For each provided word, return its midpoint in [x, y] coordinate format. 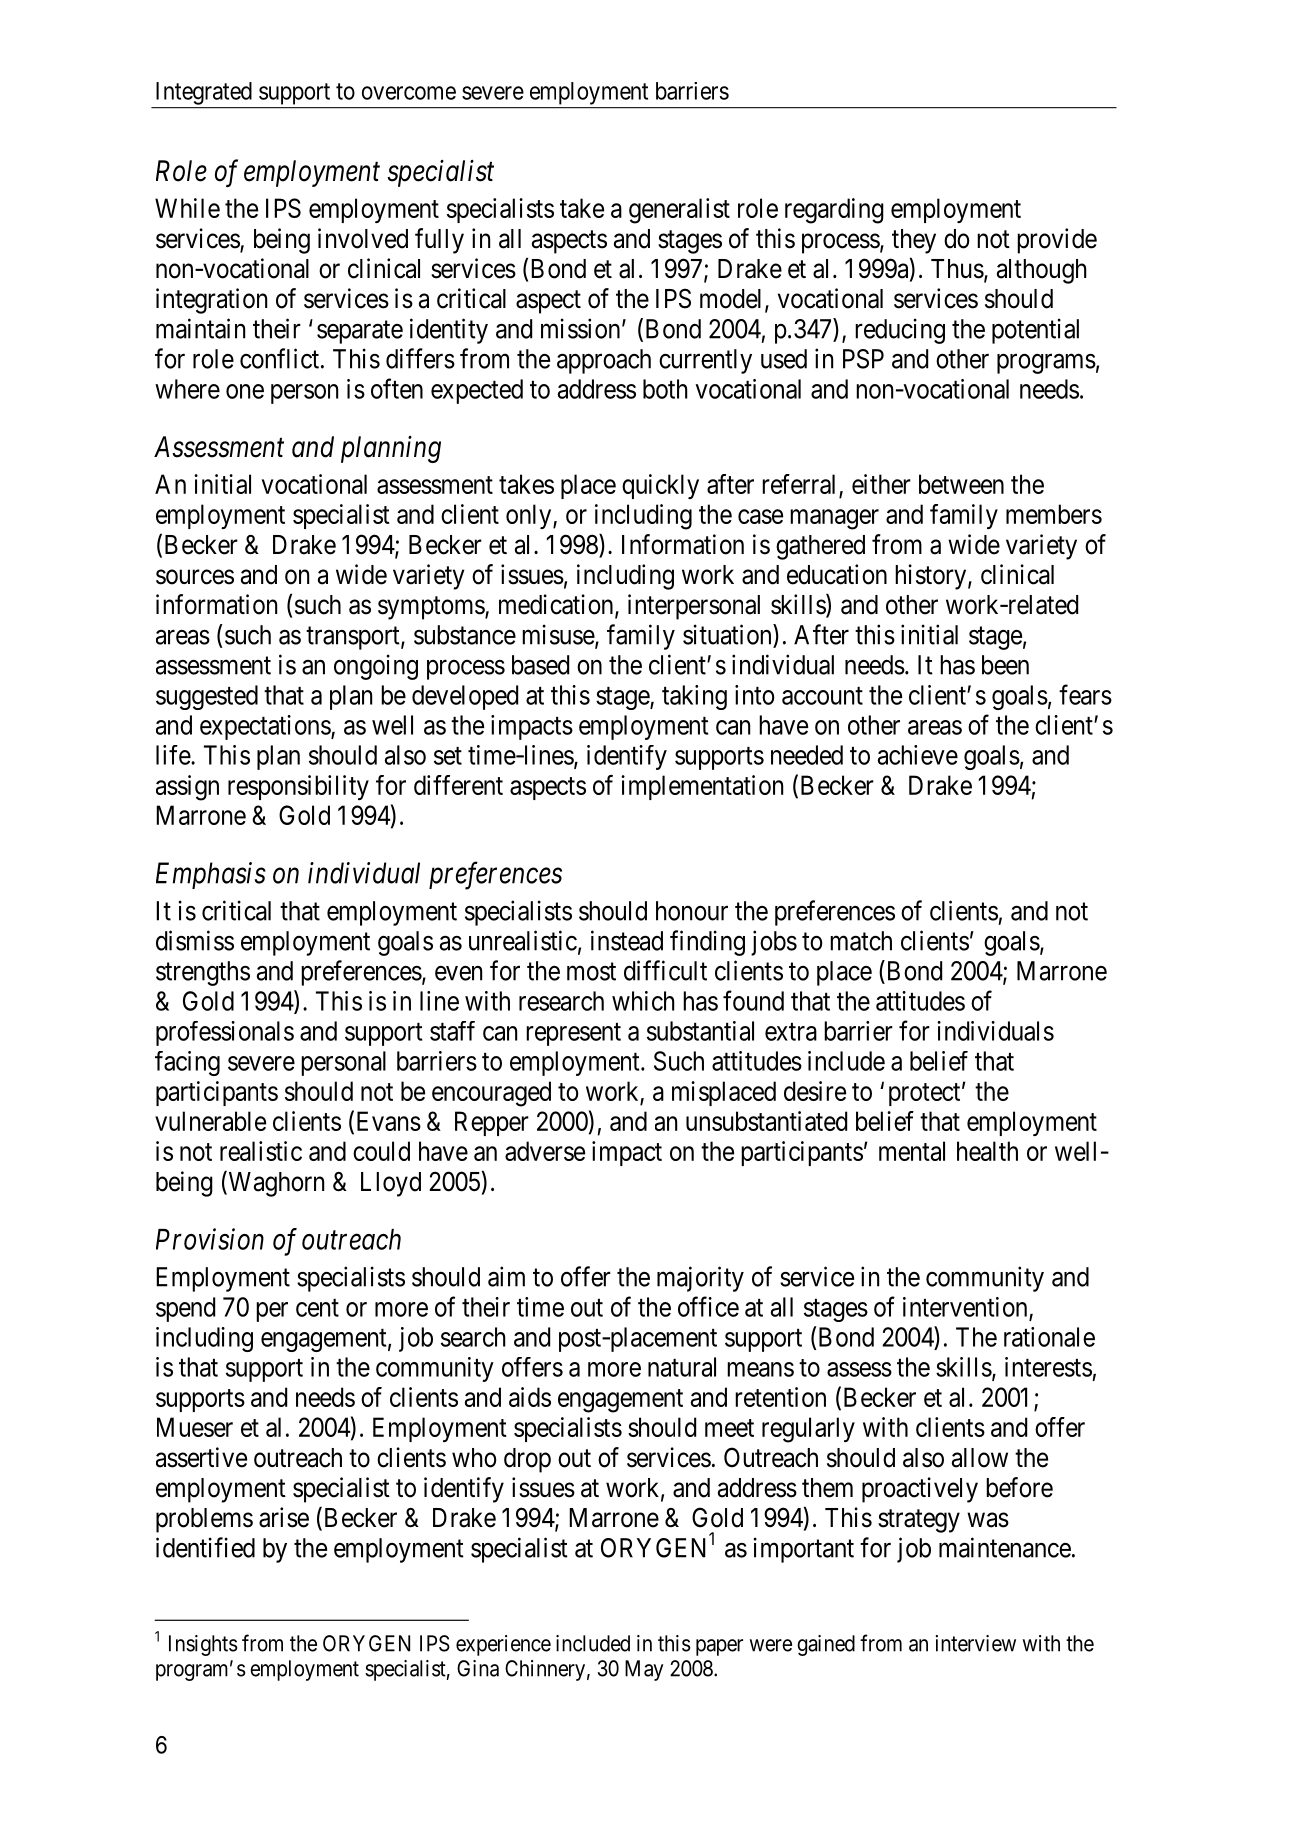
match [861, 941]
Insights [203, 1645]
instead [627, 940]
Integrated [204, 93]
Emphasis [211, 875]
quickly [660, 486]
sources [195, 577]
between [961, 484]
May [644, 1670]
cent [317, 1308]
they [914, 241]
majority [700, 1279]
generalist [679, 211]
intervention [965, 1307]
